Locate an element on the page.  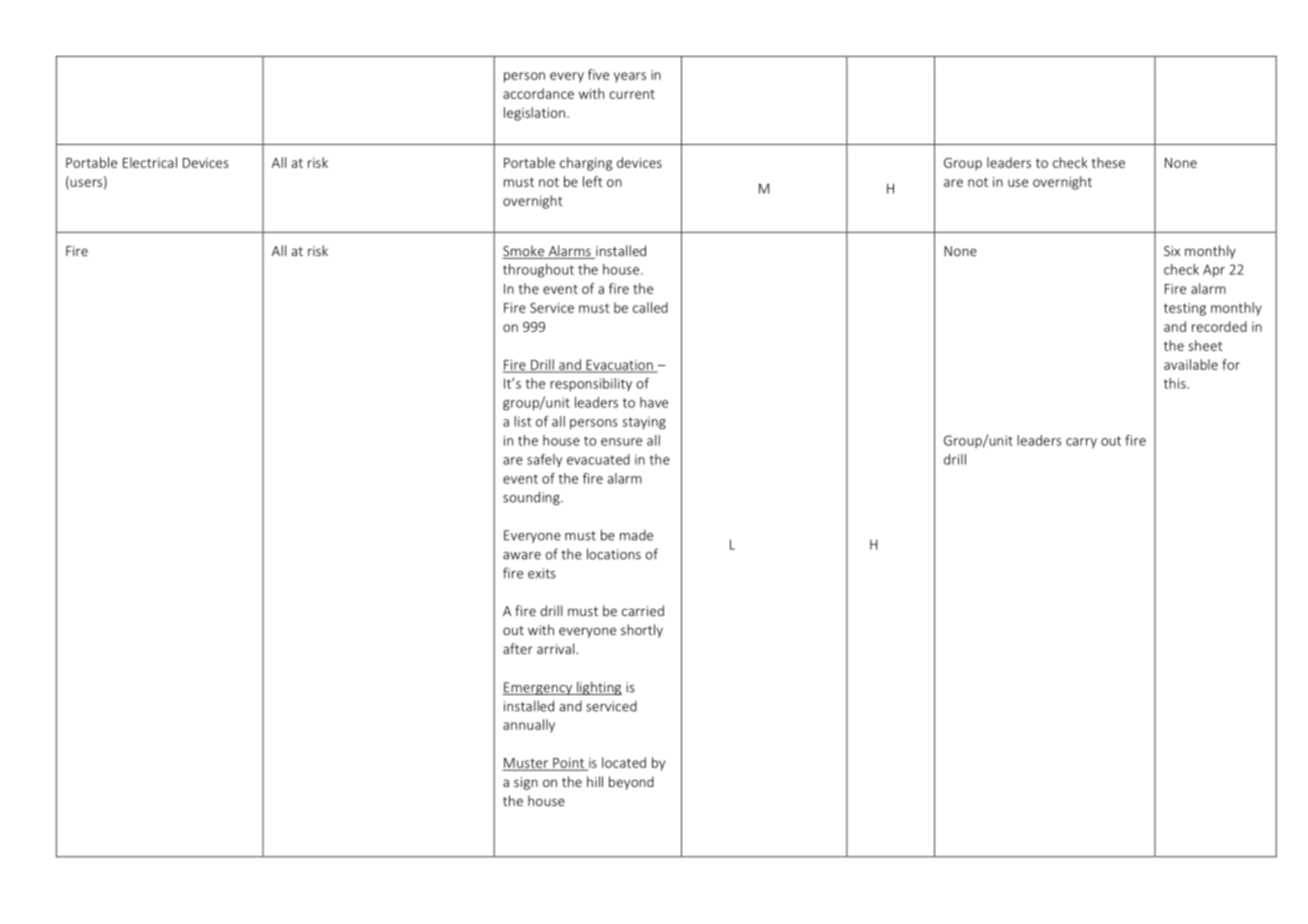
staying is located at coordinates (644, 423).
